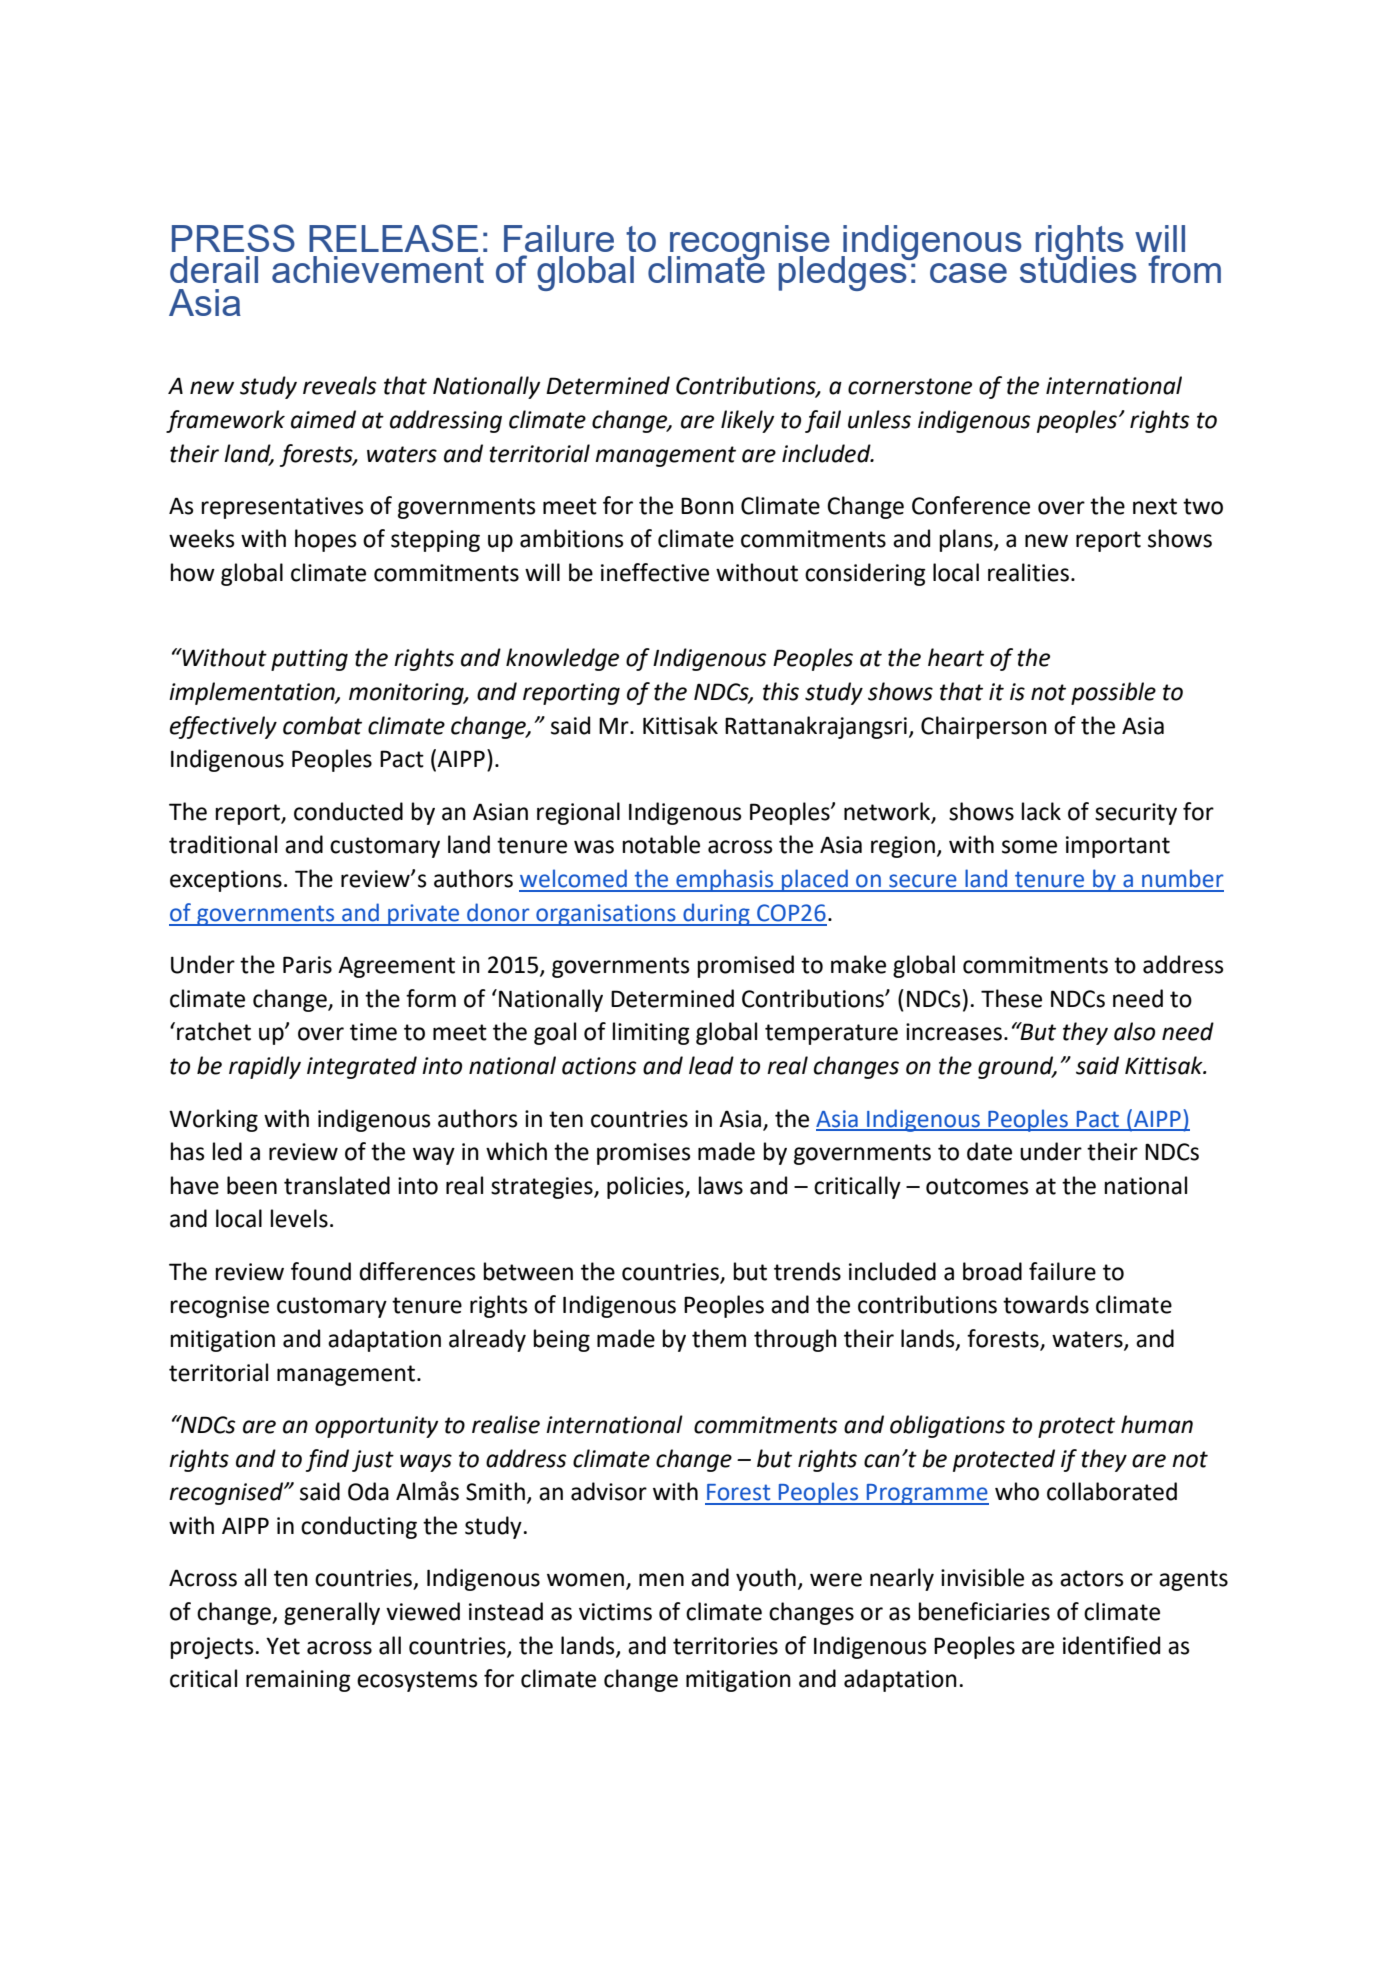 Image resolution: width=1398 pixels, height=1977 pixels. Describe the element at coordinates (1011, 998) in the screenshot. I see `These` at that location.
